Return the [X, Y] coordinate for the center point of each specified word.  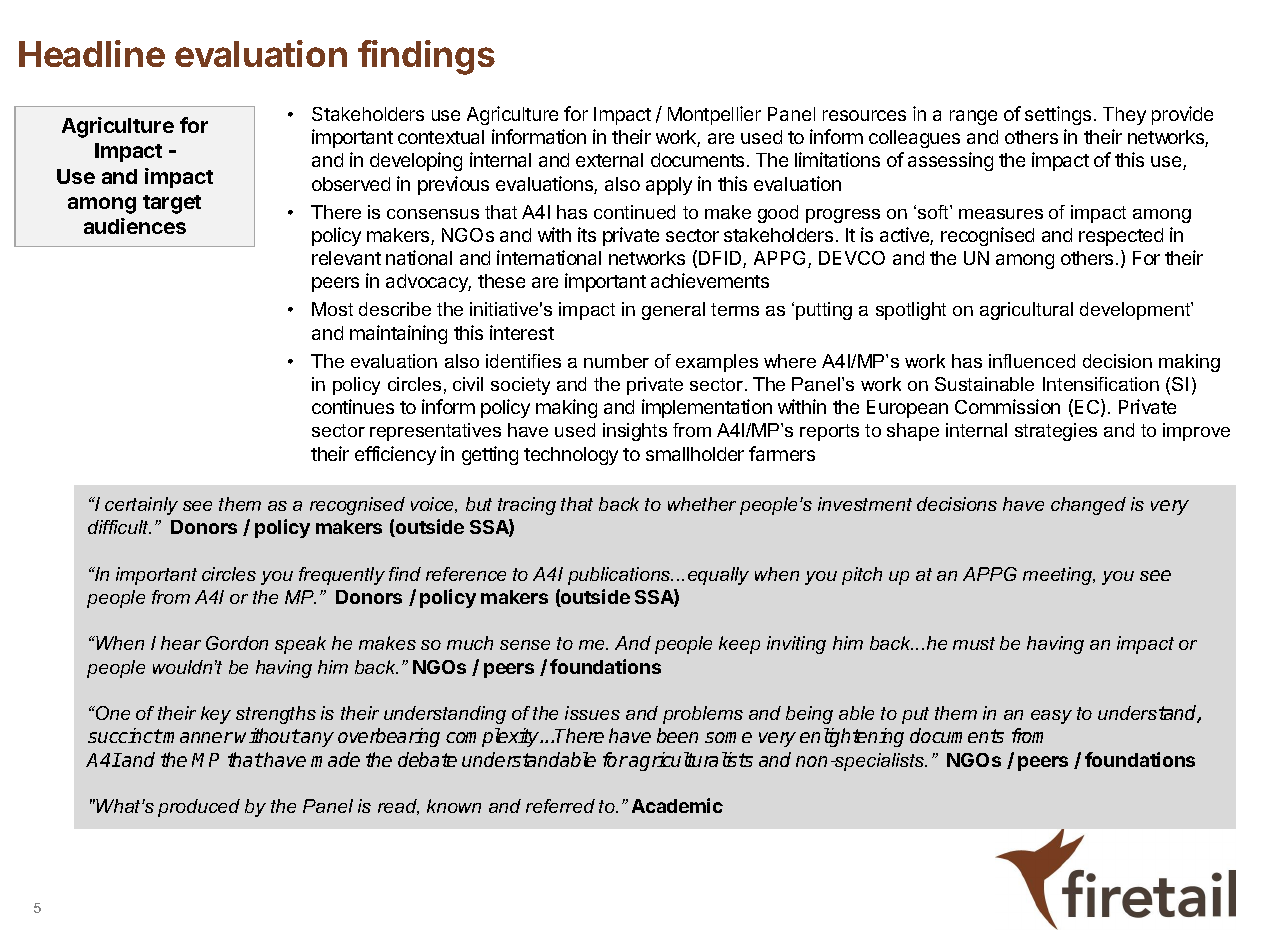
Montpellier [714, 115]
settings [1058, 115]
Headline [92, 53]
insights [635, 432]
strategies [1056, 432]
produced [199, 808]
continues [353, 406]
